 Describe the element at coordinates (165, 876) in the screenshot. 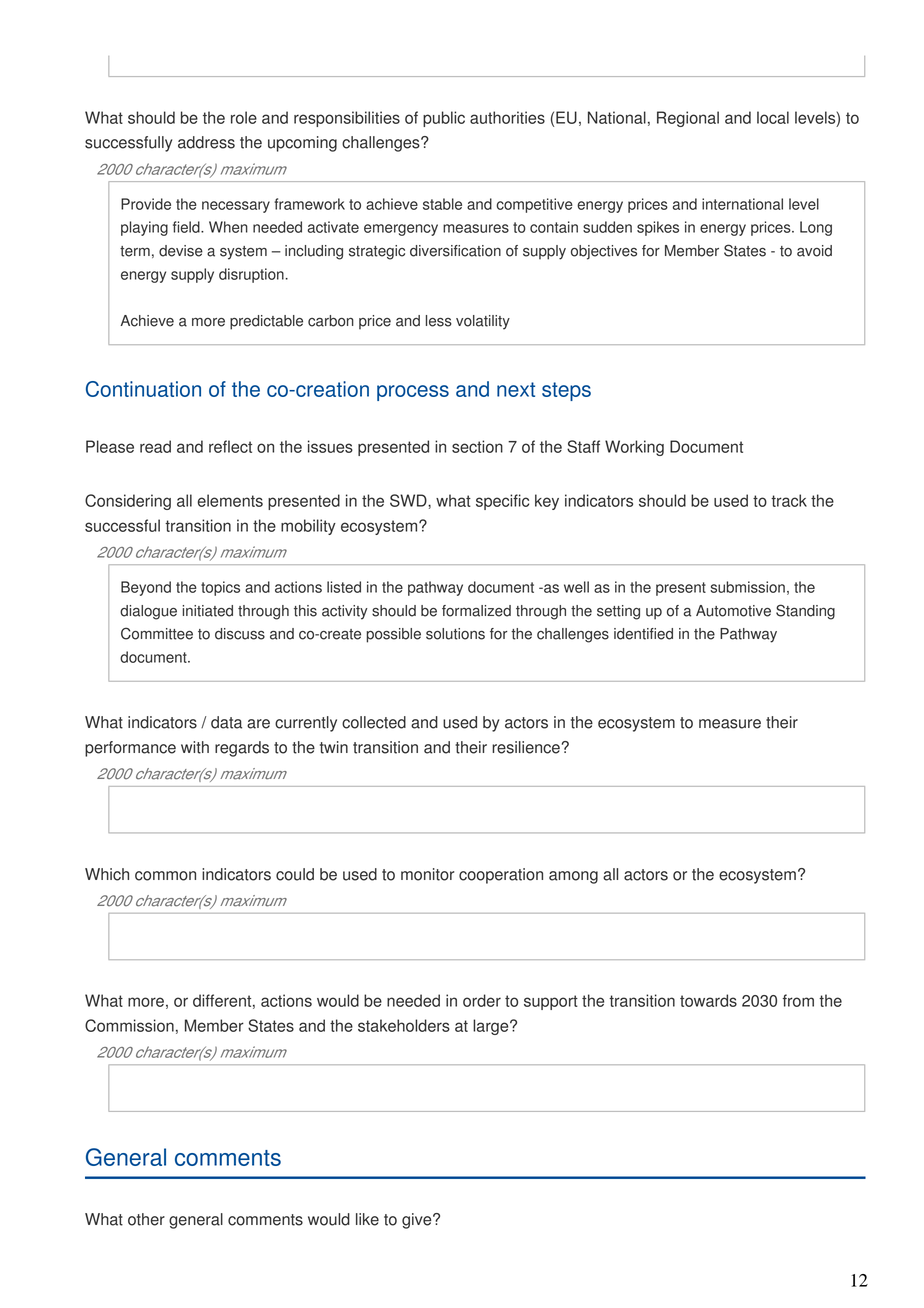

I see `common` at that location.
